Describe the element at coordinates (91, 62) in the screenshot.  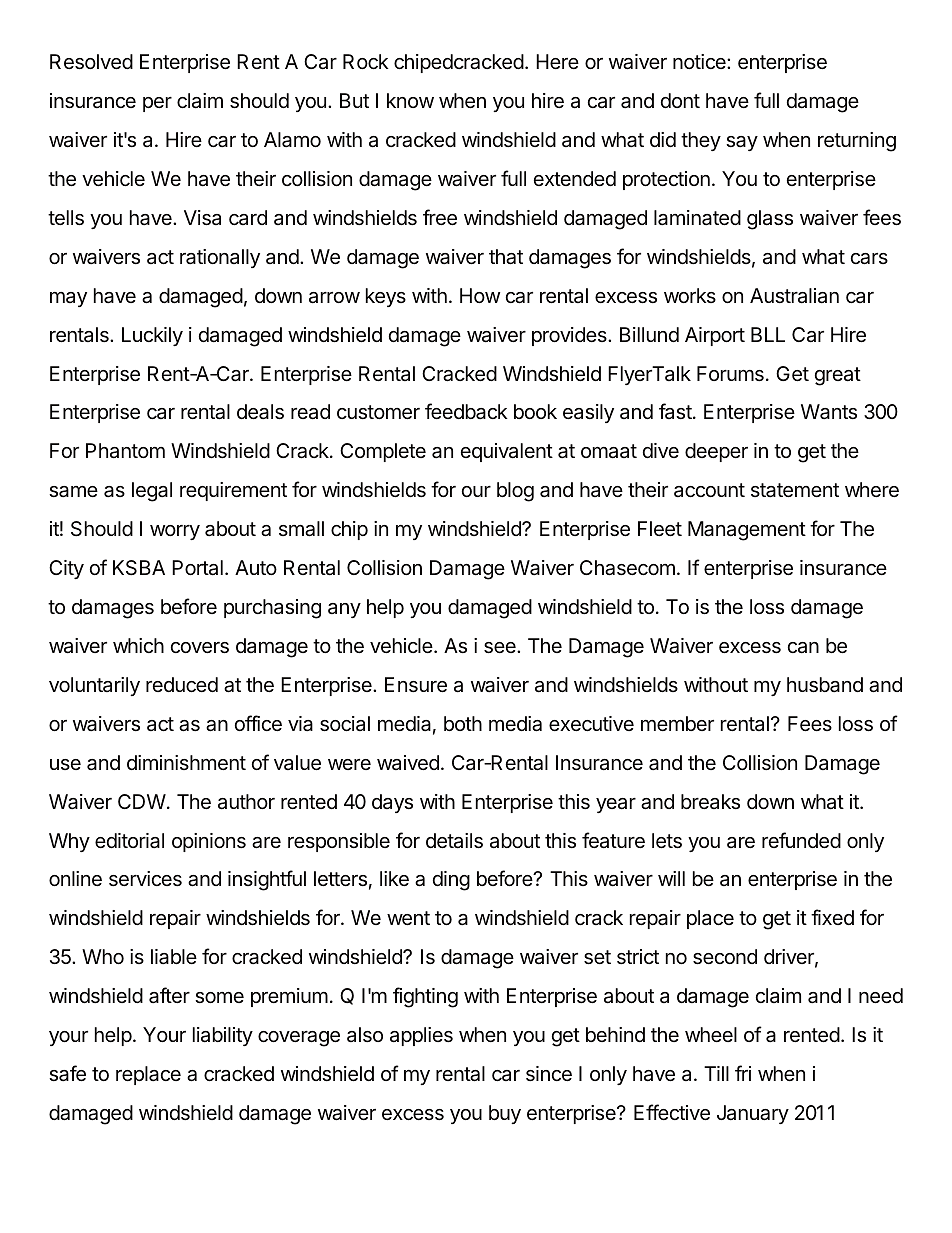
I see `Resolved` at that location.
